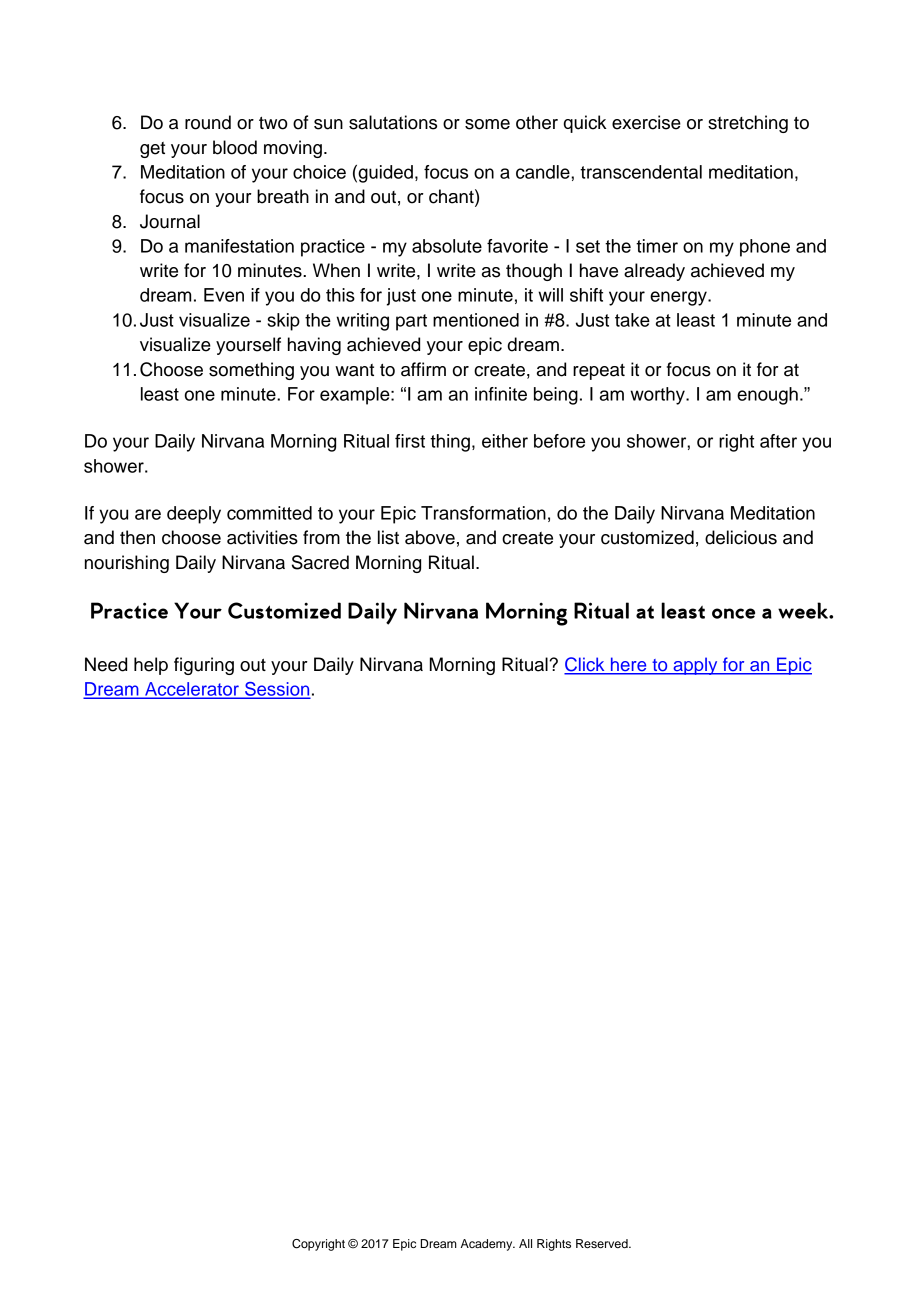 The height and width of the screenshot is (1308, 924). I want to click on Accelerator, so click(192, 690).
